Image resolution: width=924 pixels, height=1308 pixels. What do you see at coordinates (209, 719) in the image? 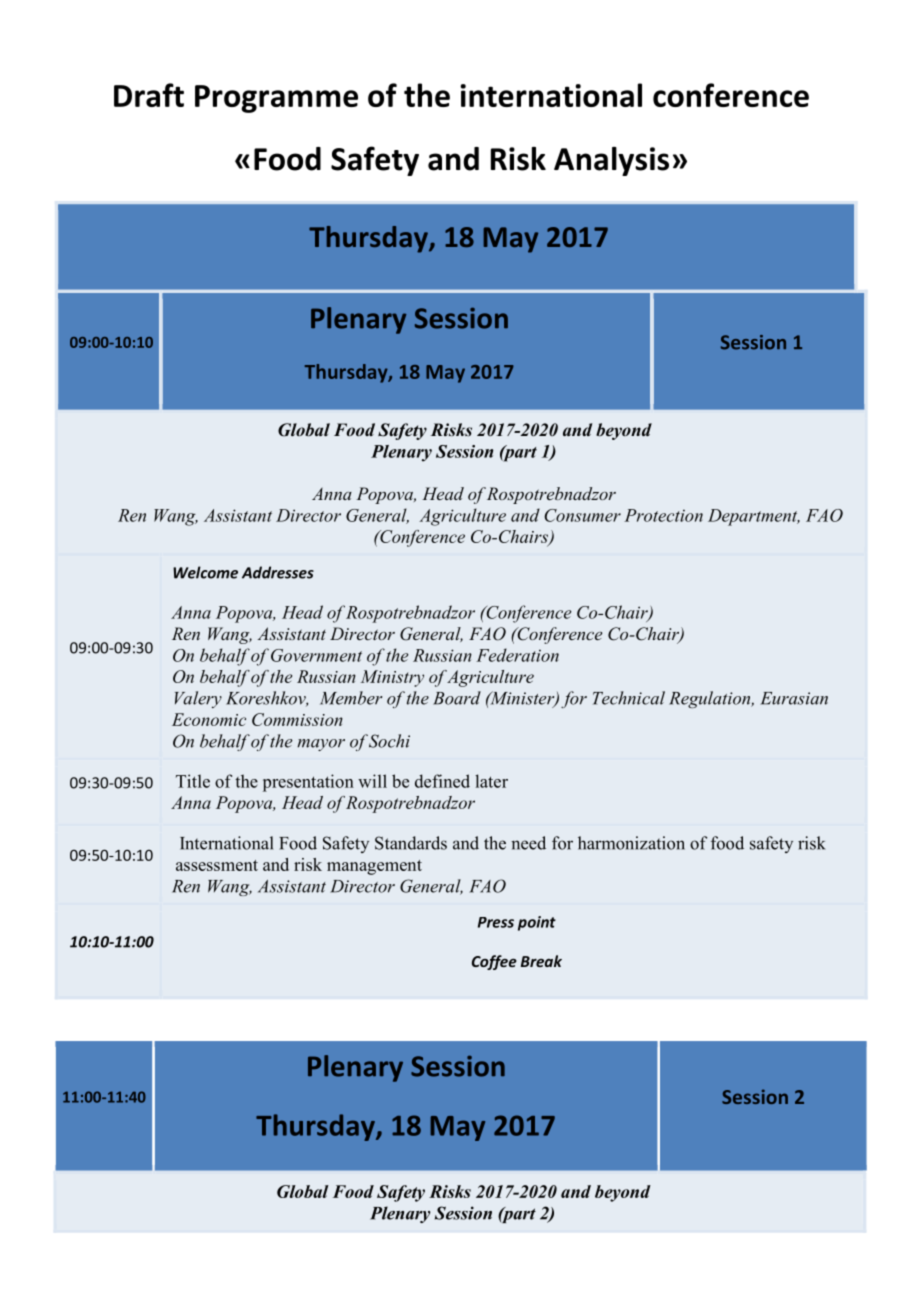
I see `Economic` at bounding box center [209, 719].
